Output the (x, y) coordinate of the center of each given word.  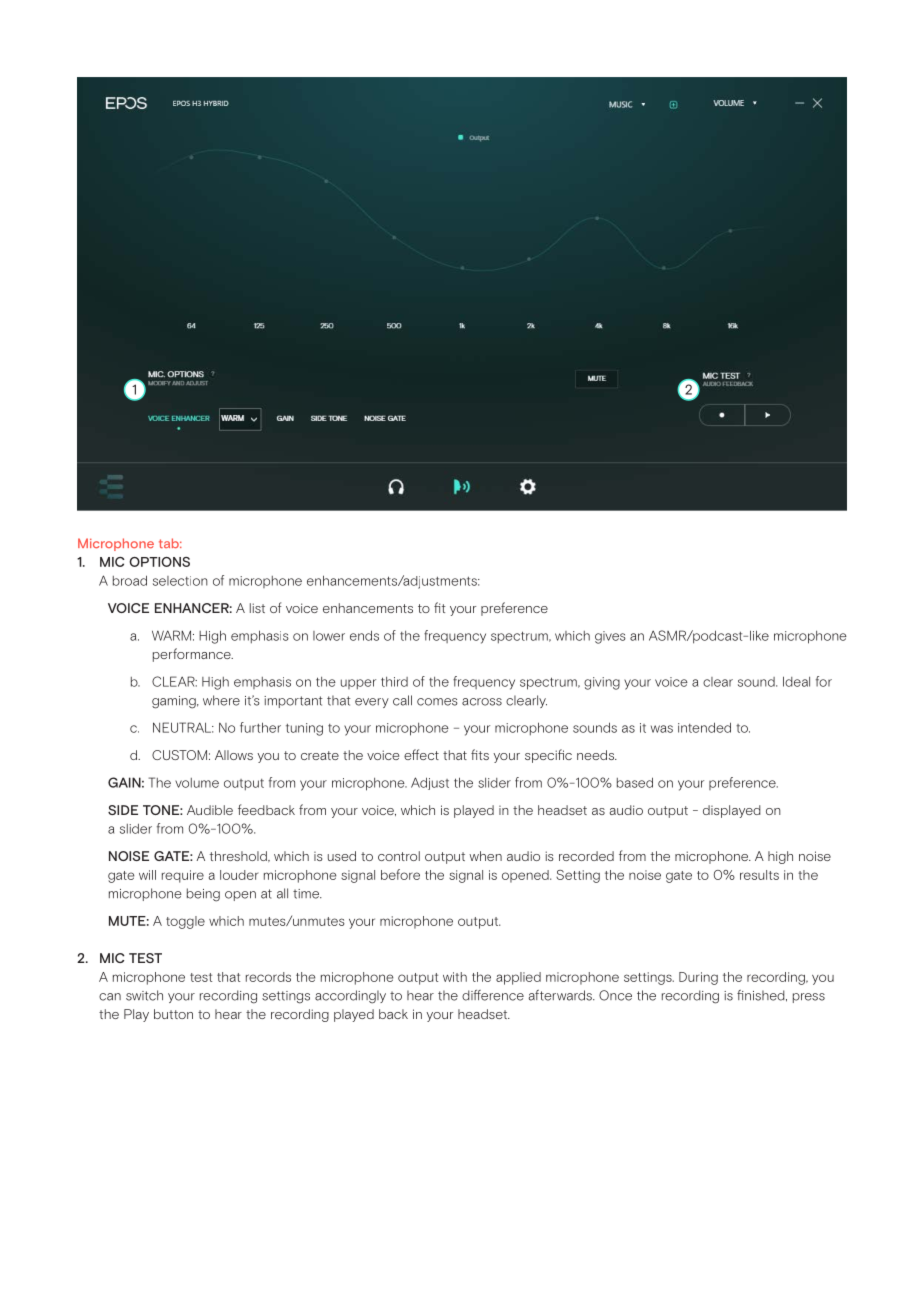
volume (197, 783)
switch (144, 995)
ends (364, 635)
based (635, 782)
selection (180, 581)
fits (480, 754)
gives (610, 637)
